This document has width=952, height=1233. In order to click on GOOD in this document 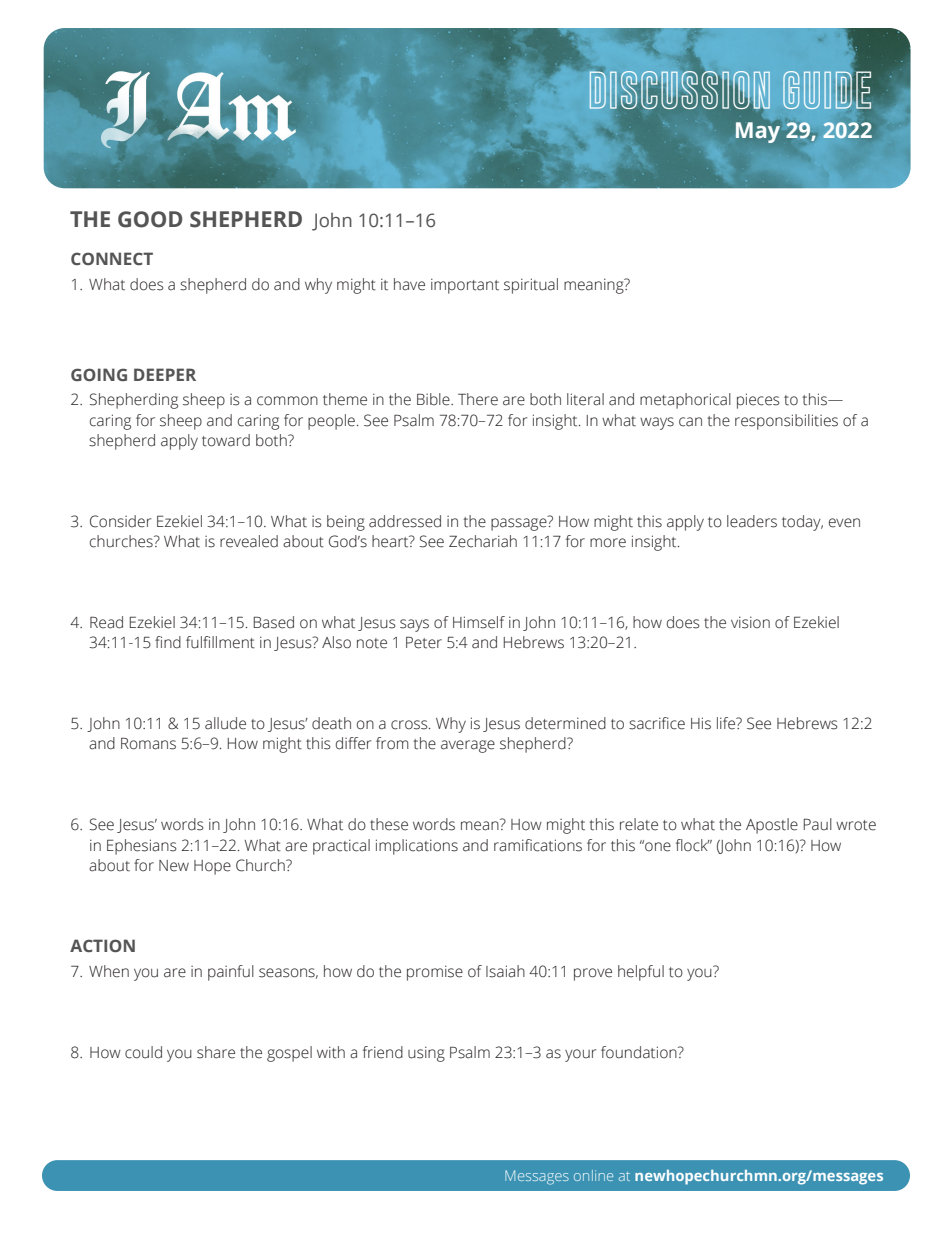, I will do `click(150, 219)`.
